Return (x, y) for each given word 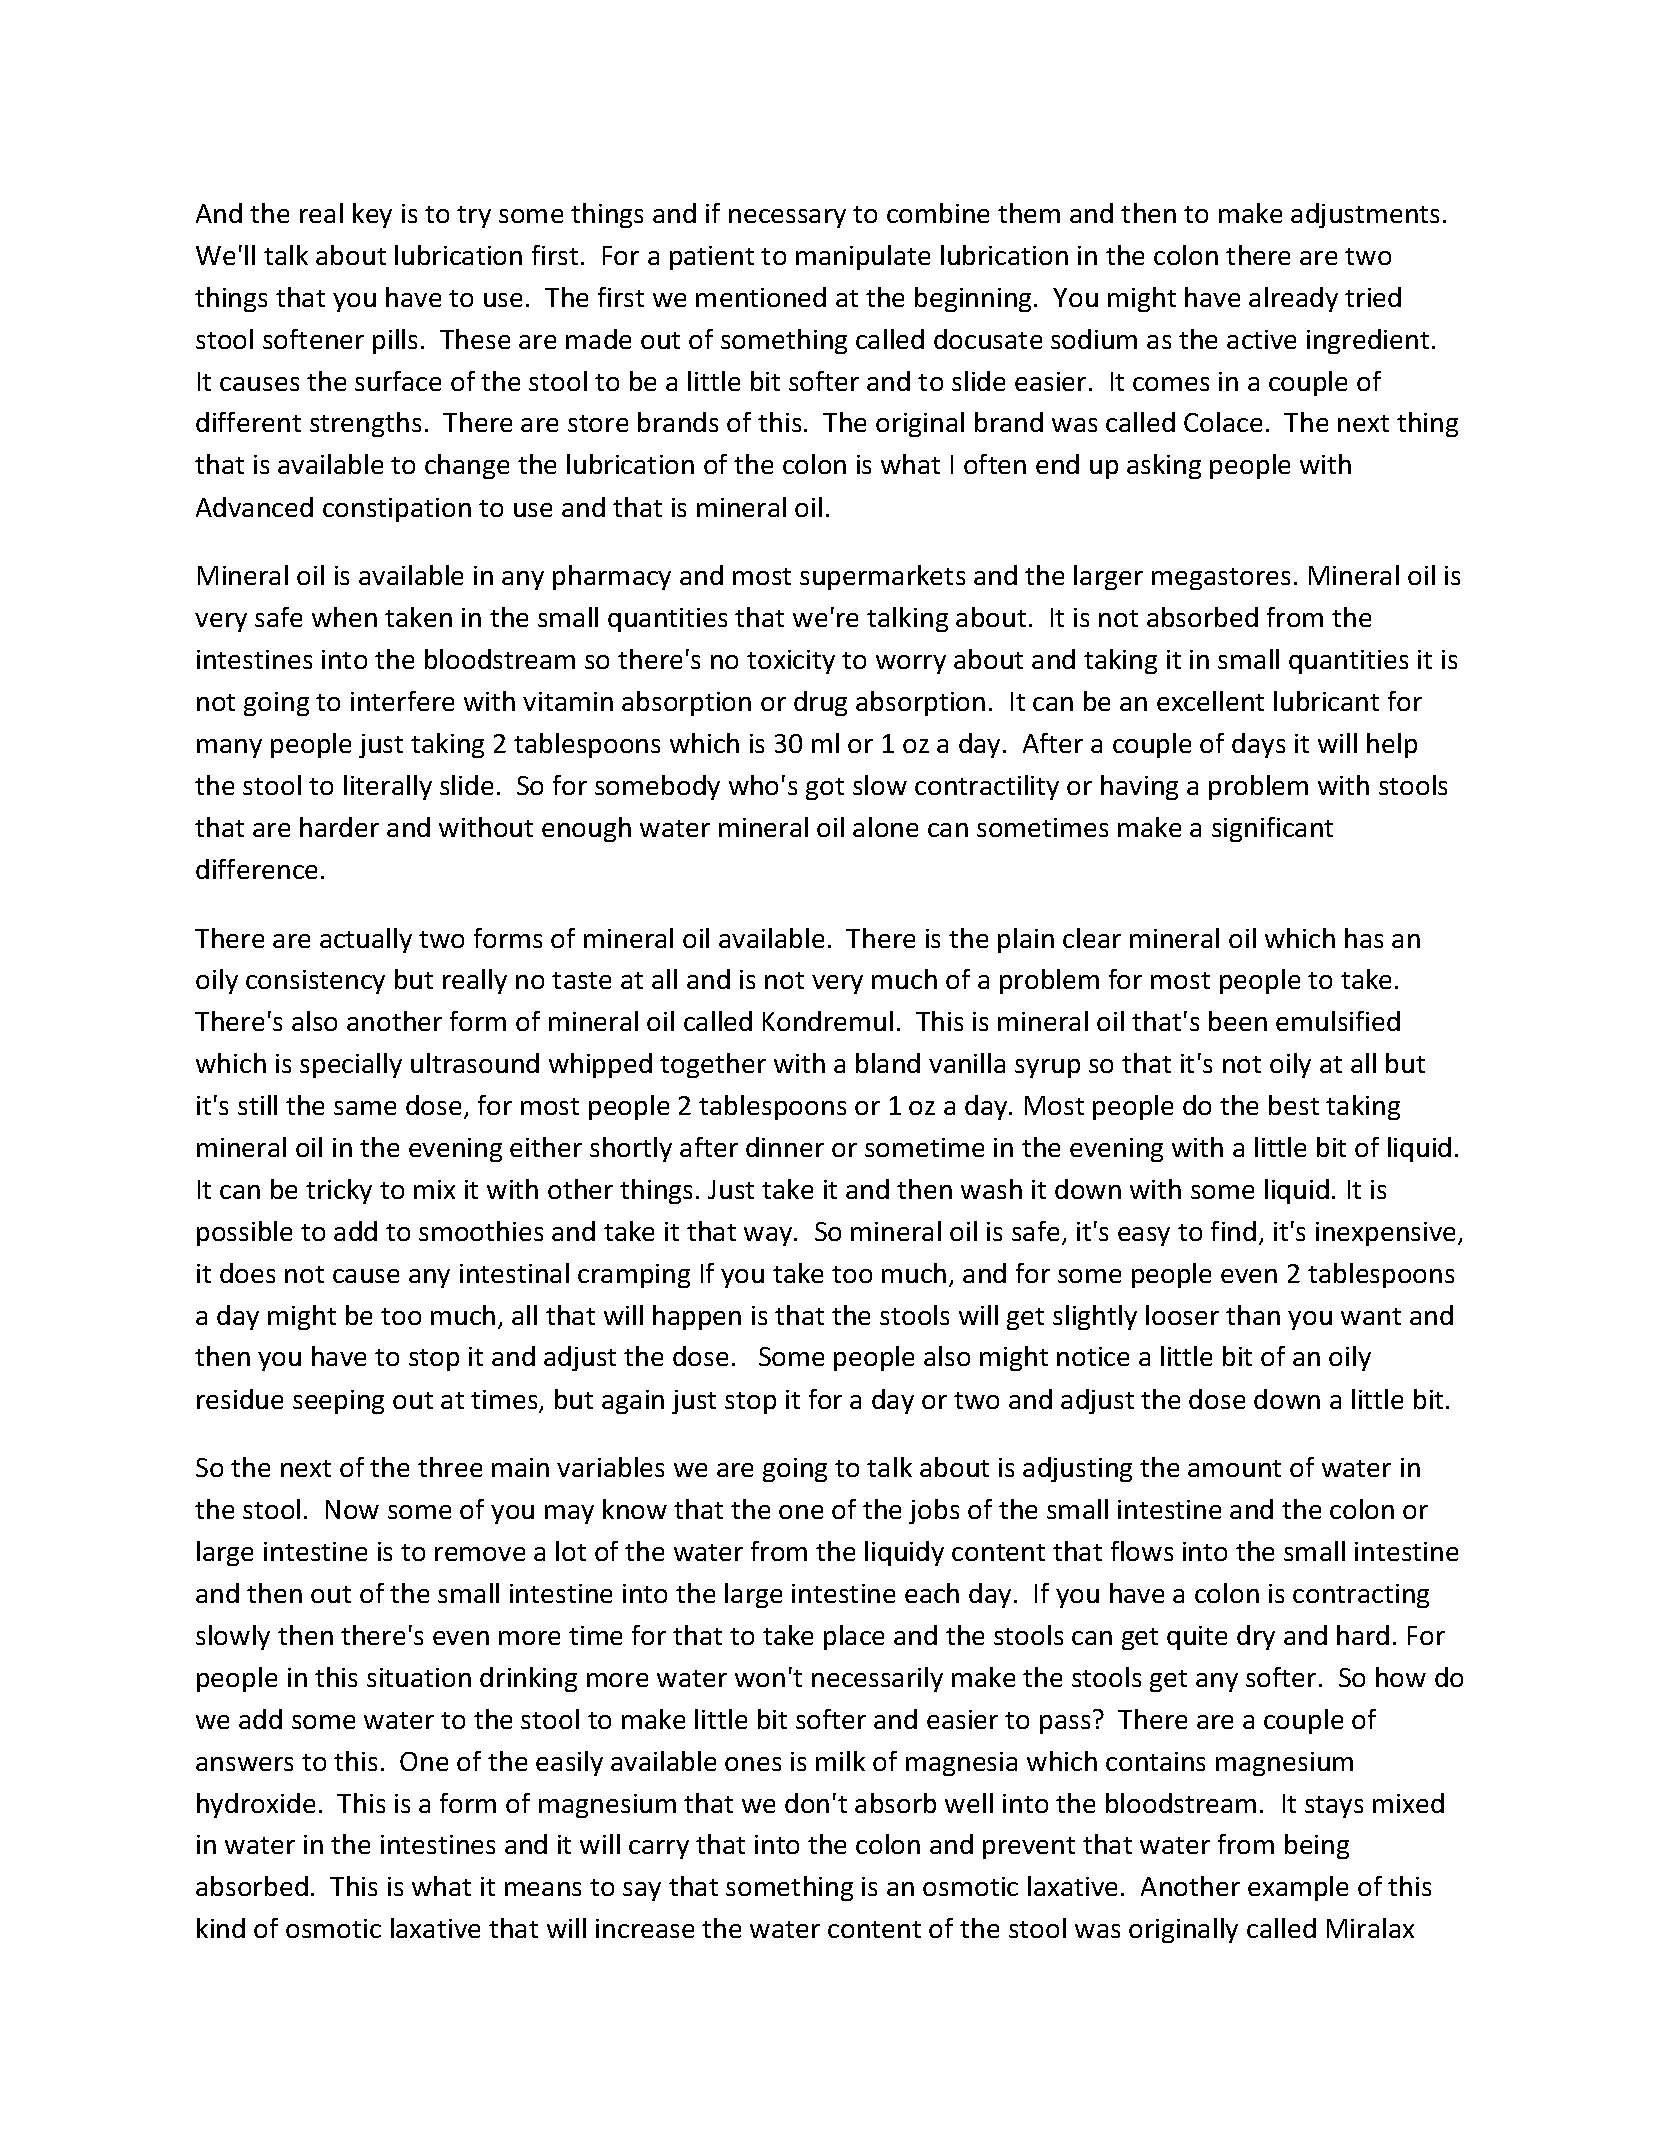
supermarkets (882, 577)
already (1293, 299)
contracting (1361, 1596)
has (1364, 938)
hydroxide (256, 1805)
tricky (339, 1191)
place (854, 1637)
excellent (1210, 701)
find (1233, 1231)
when (344, 617)
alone (885, 827)
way (769, 1236)
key (372, 215)
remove (480, 1554)
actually (366, 940)
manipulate (863, 257)
